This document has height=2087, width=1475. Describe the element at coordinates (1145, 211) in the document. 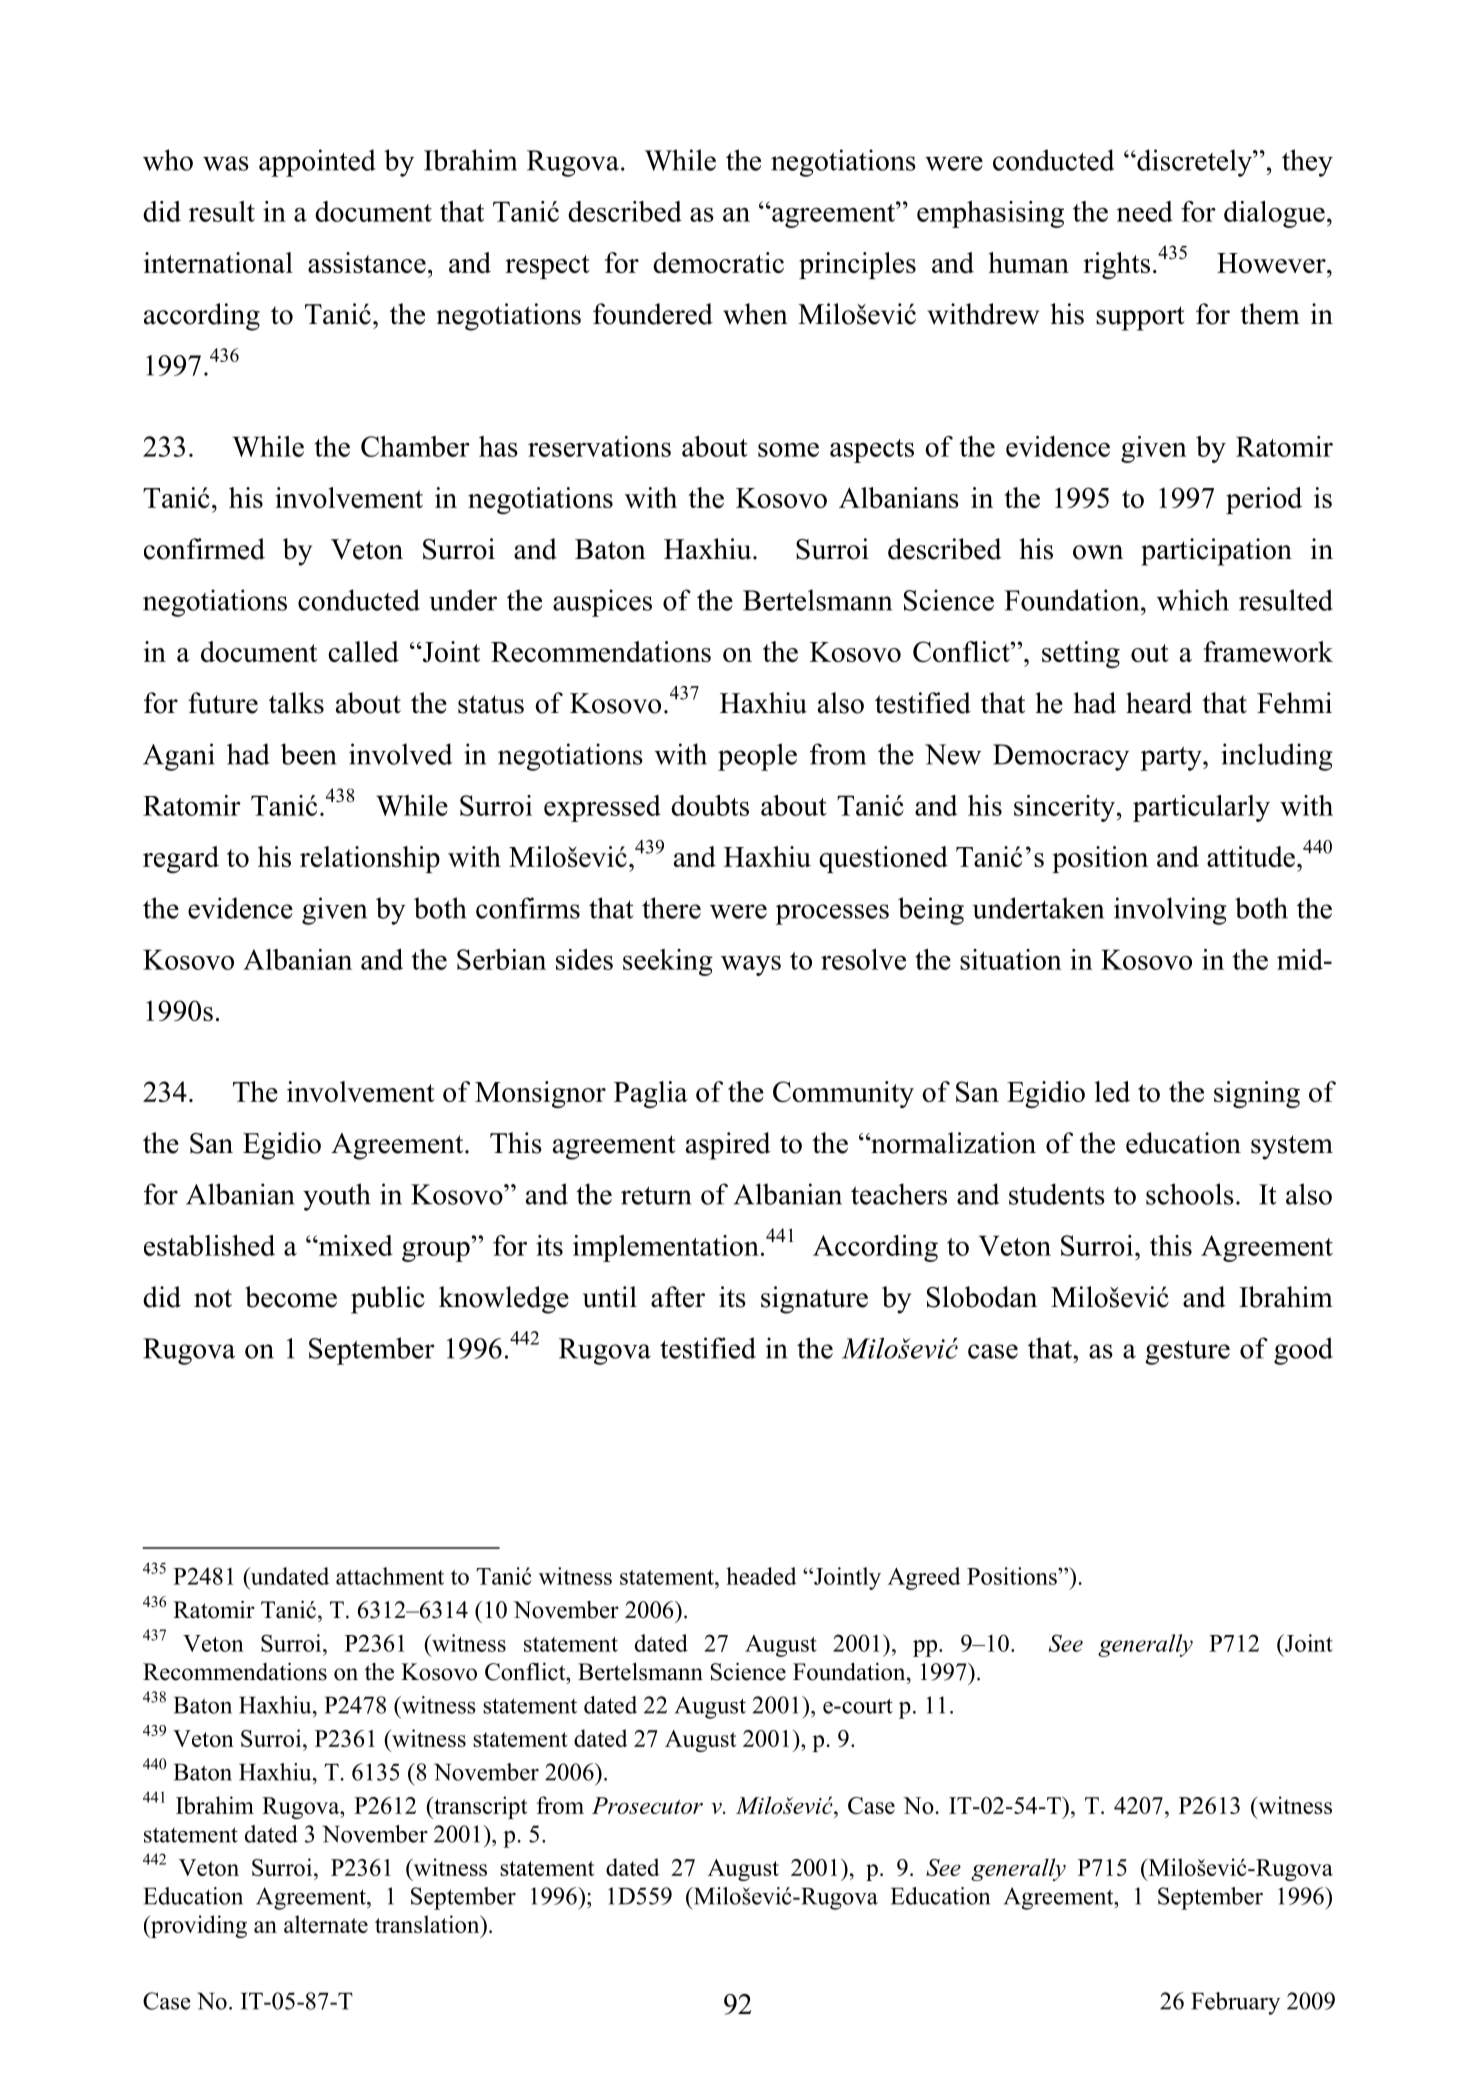

I see `need` at that location.
